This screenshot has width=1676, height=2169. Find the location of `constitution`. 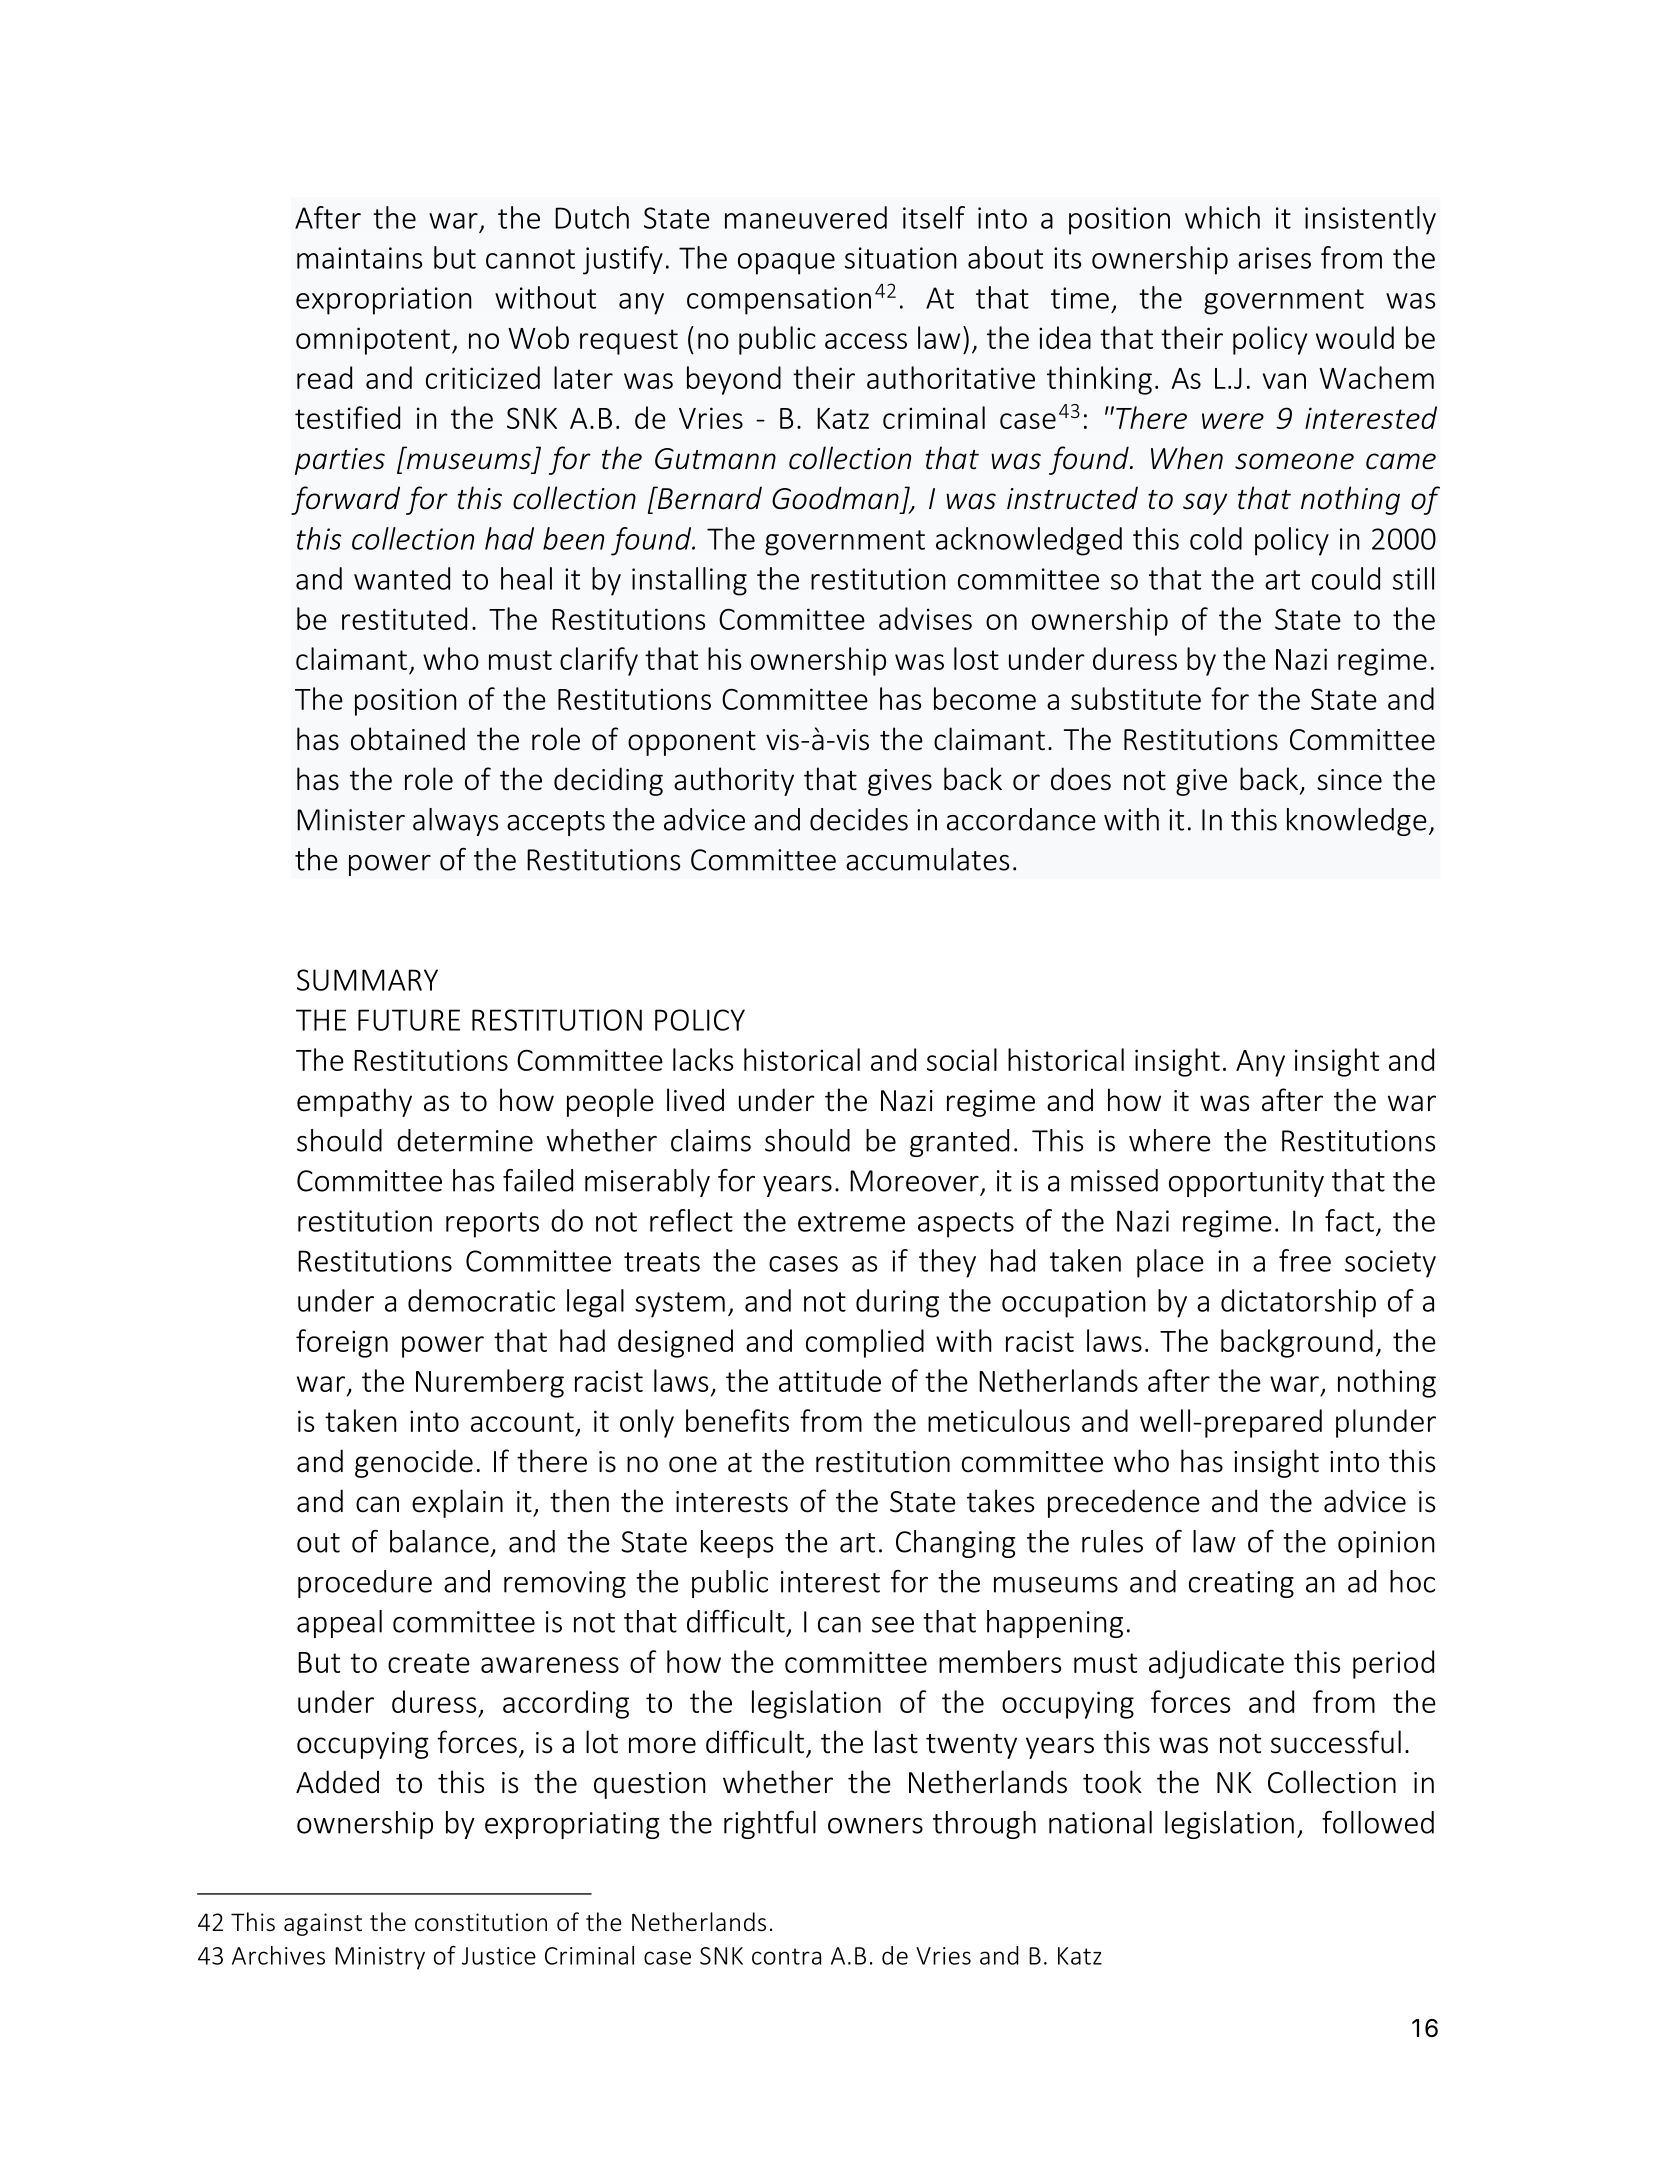

constitution is located at coordinates (481, 1922).
